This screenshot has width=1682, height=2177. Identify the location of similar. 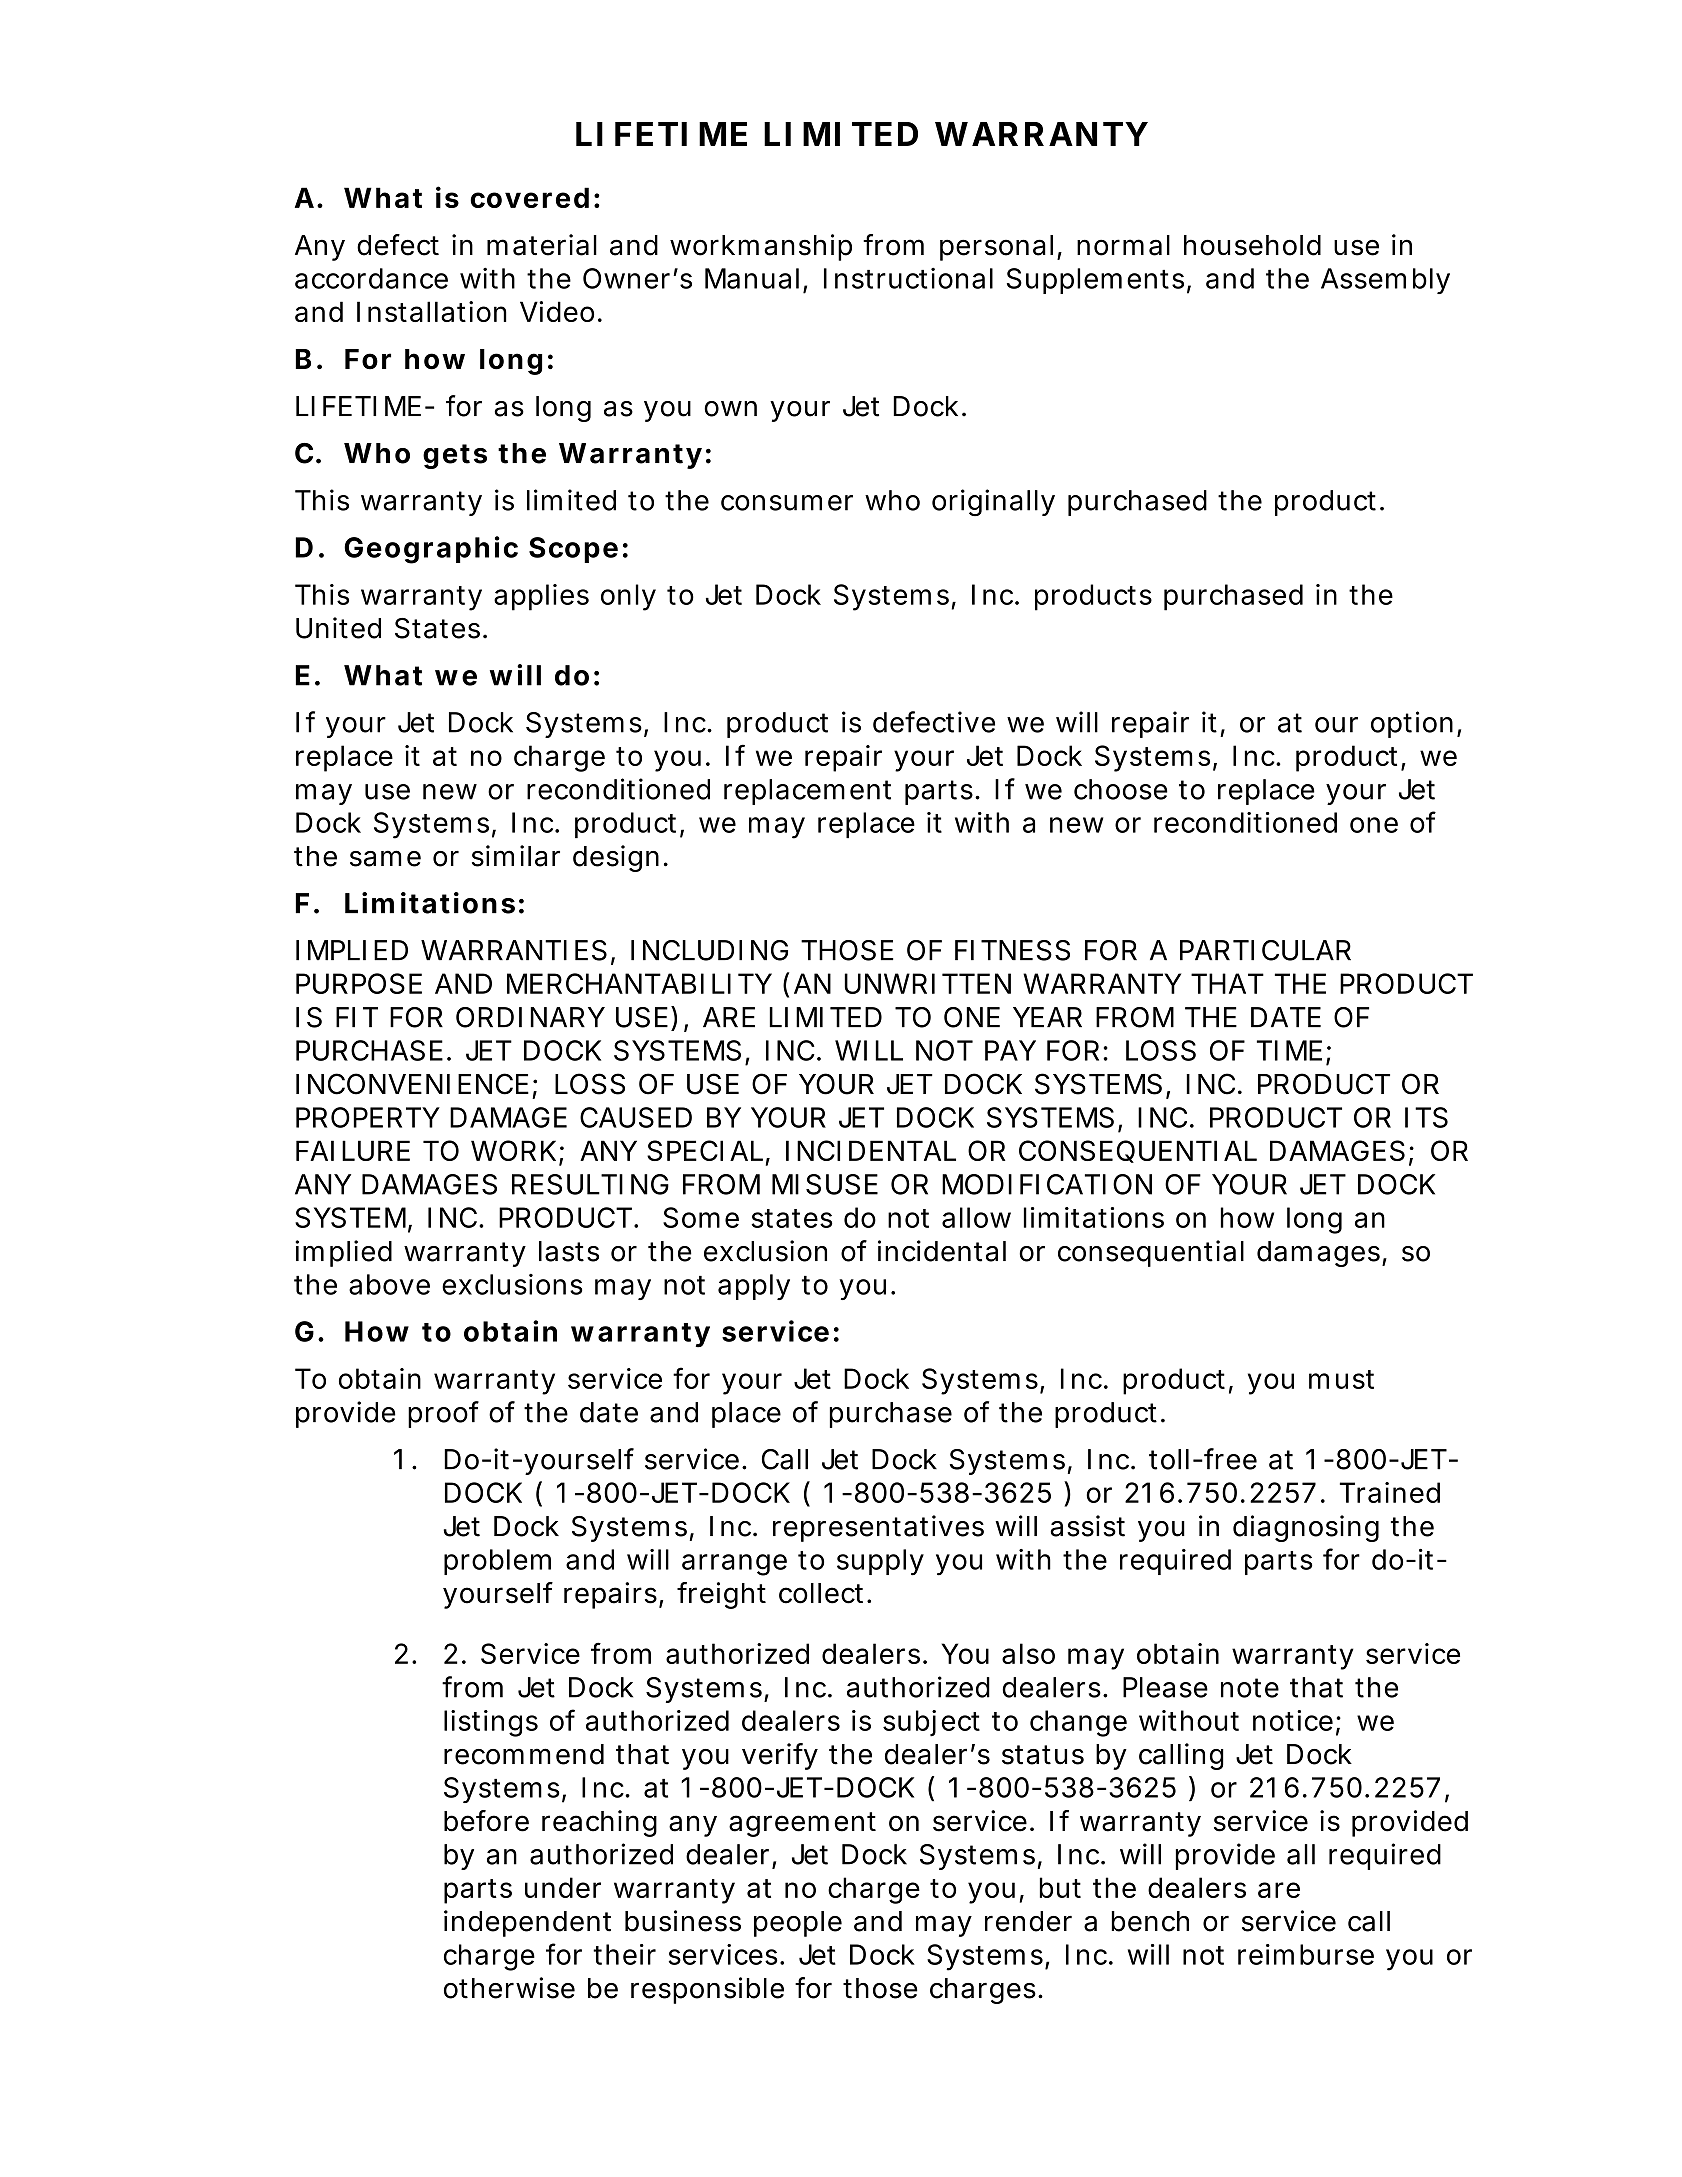
(516, 856).
